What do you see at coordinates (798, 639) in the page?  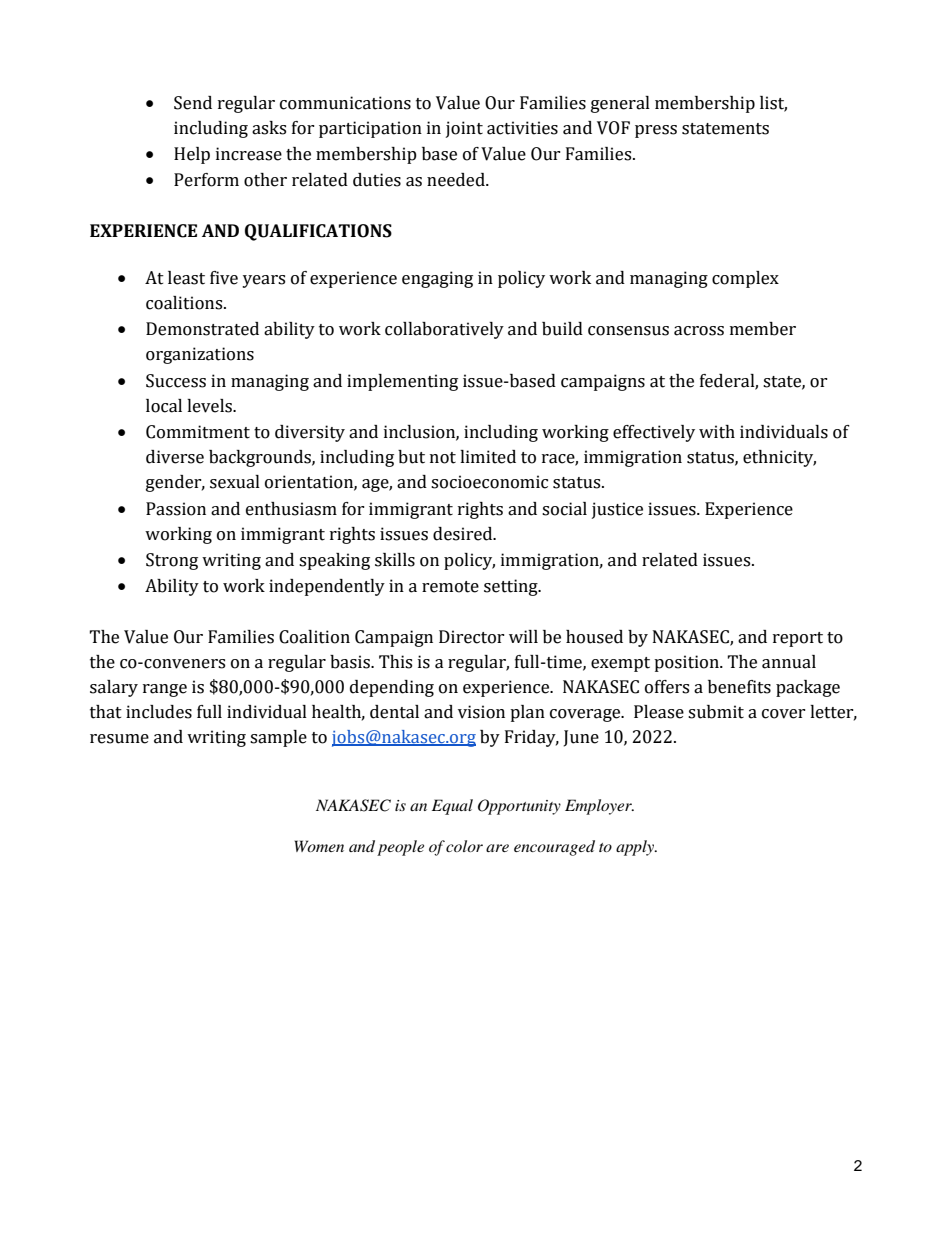 I see `report` at bounding box center [798, 639].
